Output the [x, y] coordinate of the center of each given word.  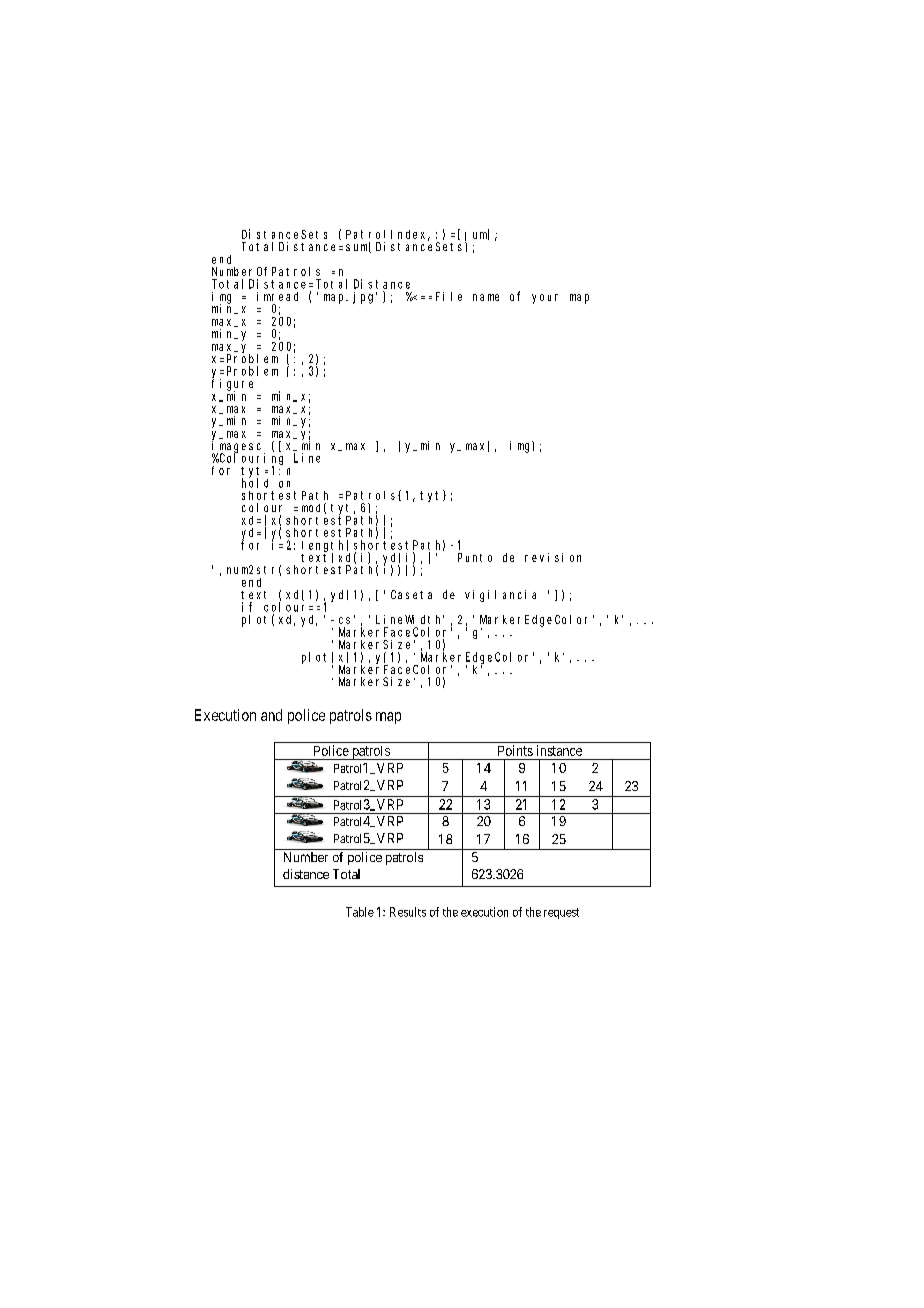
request [561, 913]
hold [255, 482]
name [486, 297]
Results [408, 912]
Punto [475, 557]
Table [360, 912]
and [271, 715]
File [449, 296]
